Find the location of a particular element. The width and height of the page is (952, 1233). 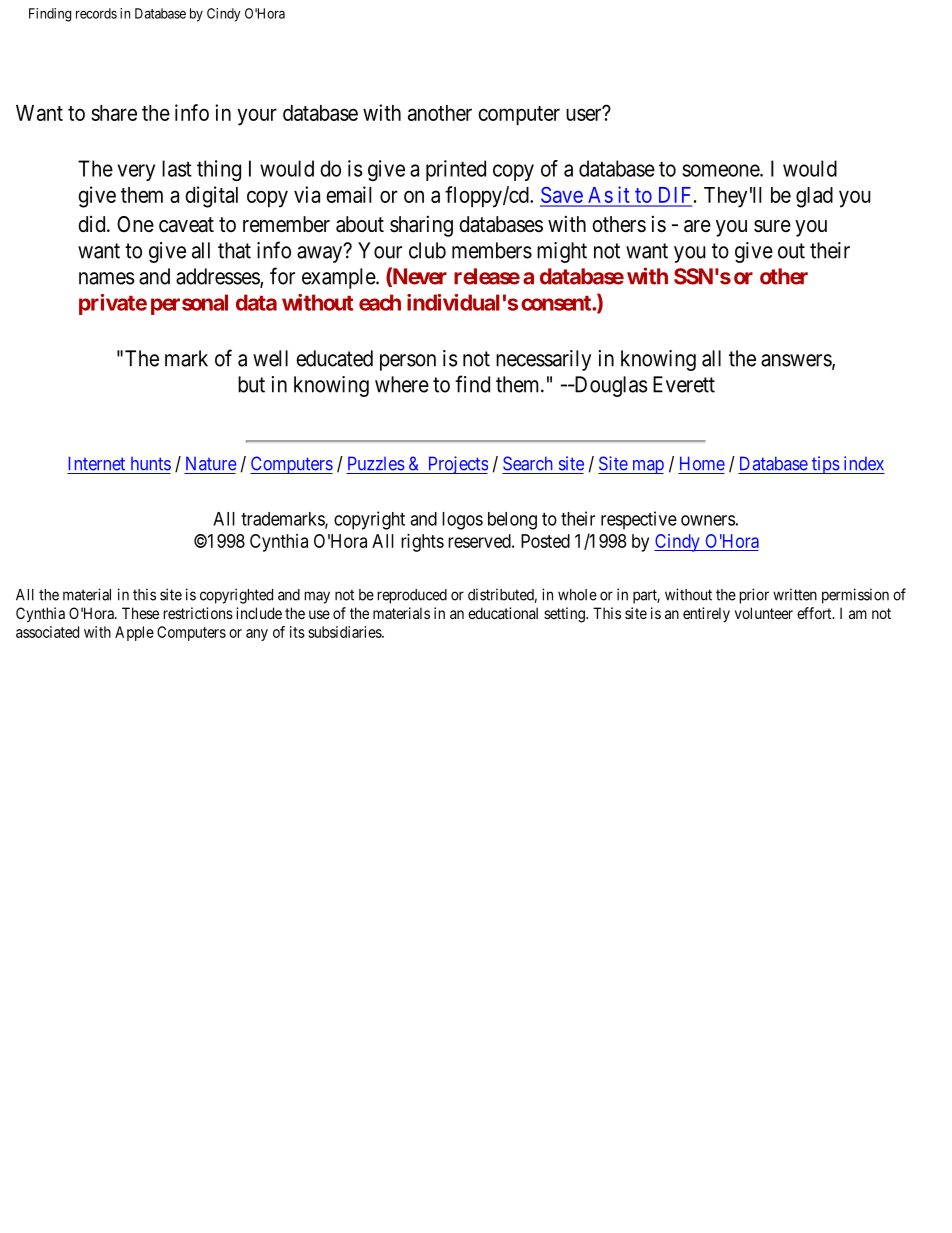

volunteer is located at coordinates (764, 613).
